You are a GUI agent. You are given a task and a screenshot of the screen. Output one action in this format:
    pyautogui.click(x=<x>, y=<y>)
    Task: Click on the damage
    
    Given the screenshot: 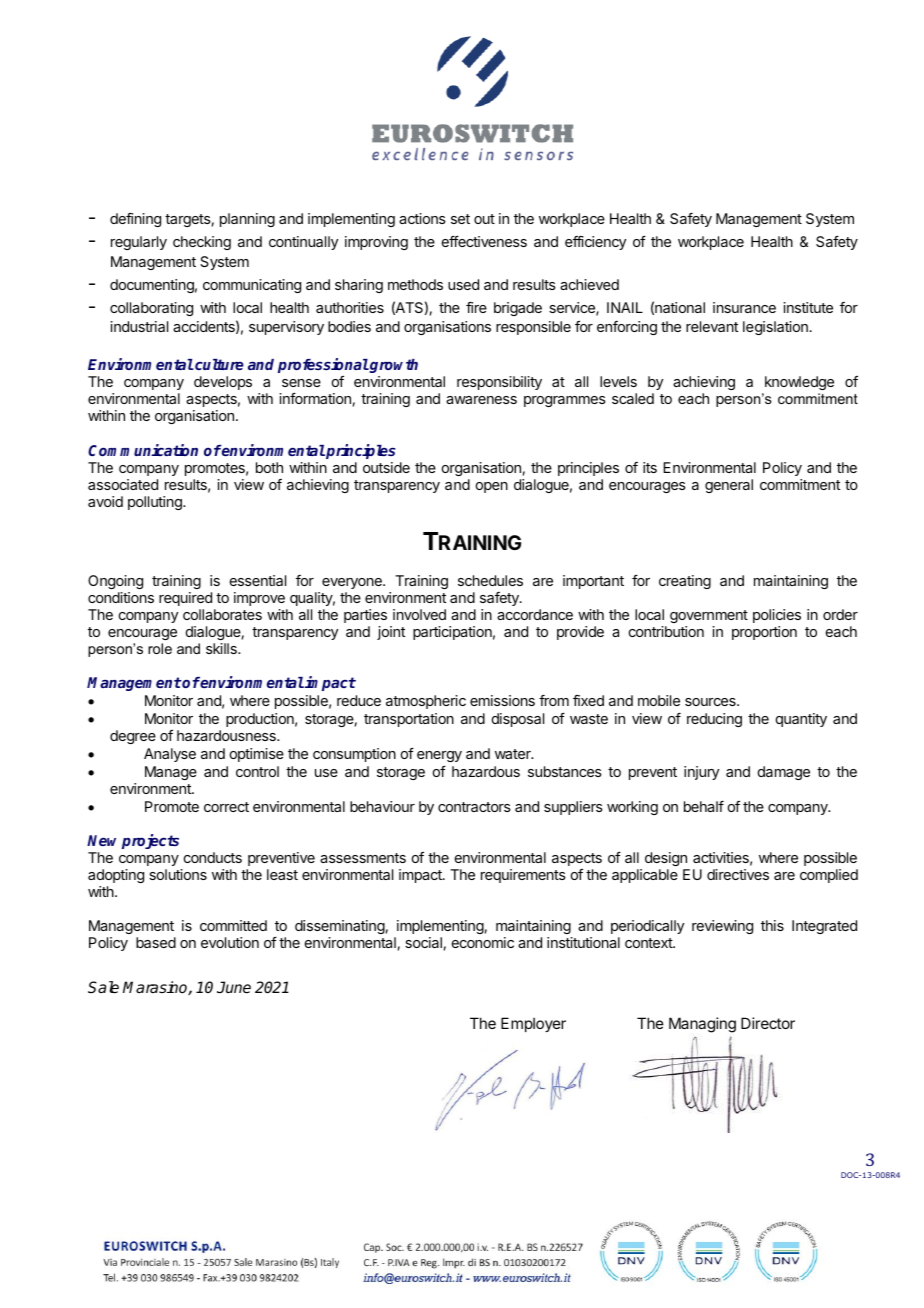 What is the action you would take?
    pyautogui.click(x=784, y=773)
